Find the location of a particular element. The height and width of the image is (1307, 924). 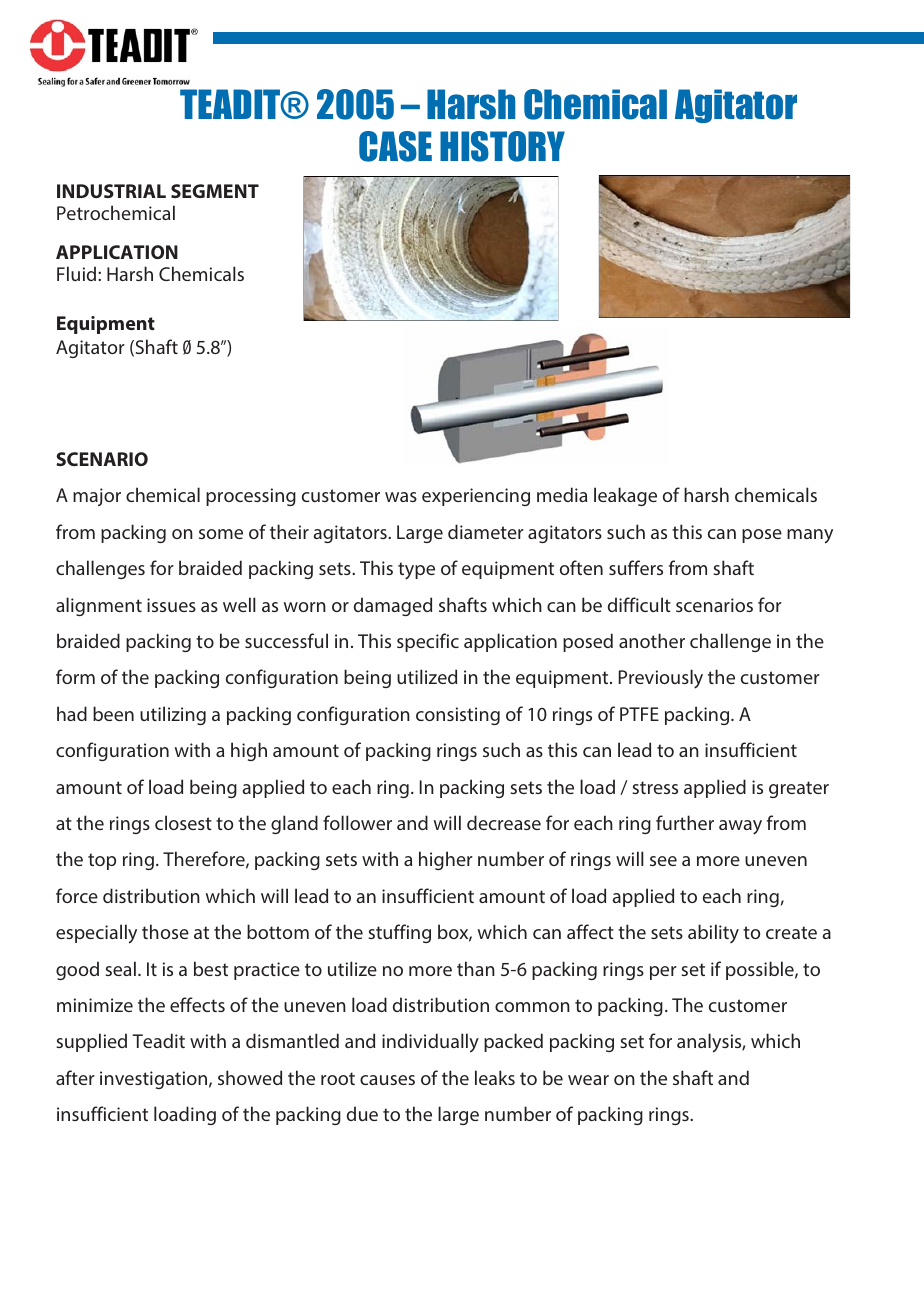

after is located at coordinates (75, 1077).
